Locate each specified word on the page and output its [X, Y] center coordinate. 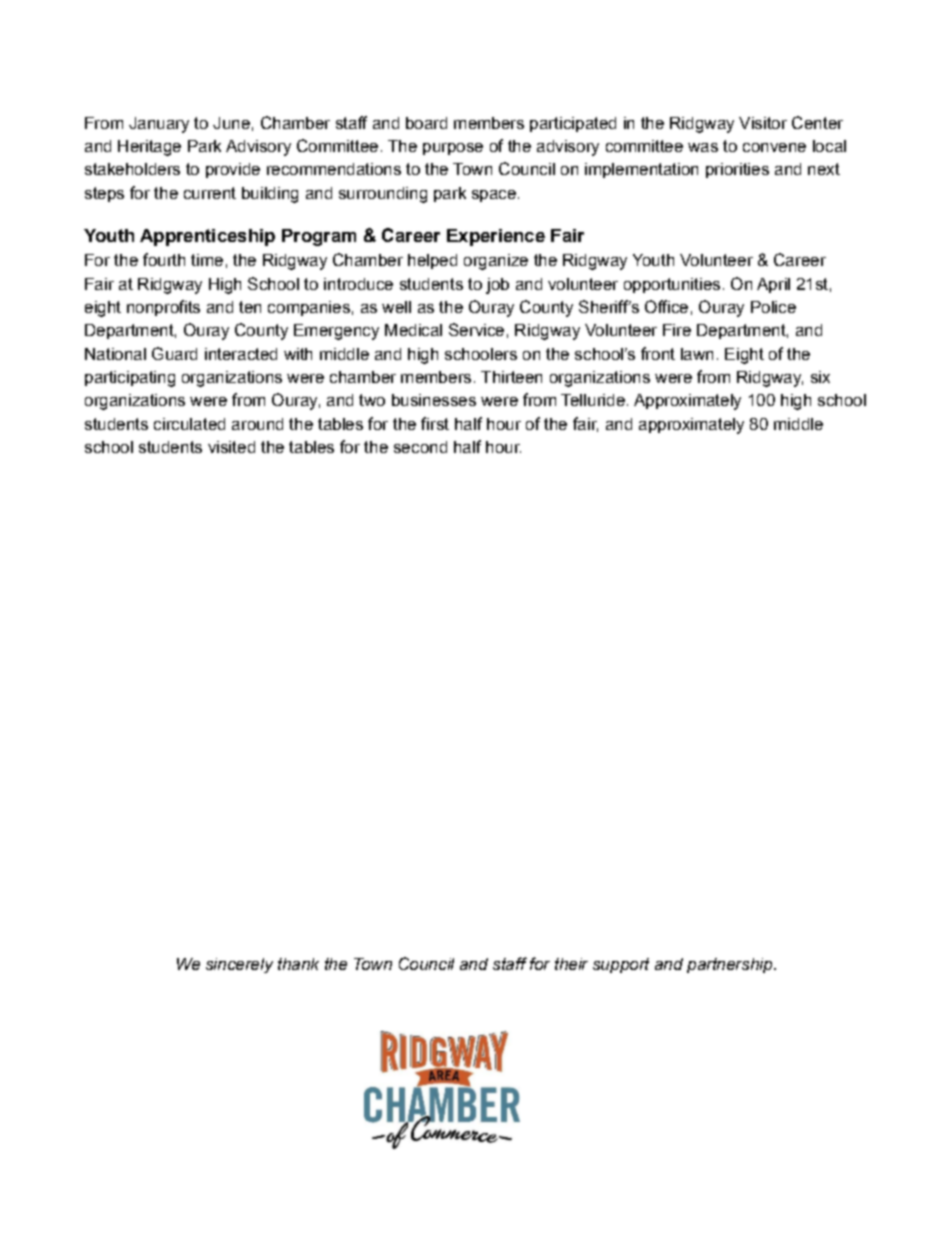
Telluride [593, 400]
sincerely [239, 965]
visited [231, 447]
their [571, 964]
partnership [731, 965]
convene [774, 147]
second [420, 447]
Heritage [149, 148]
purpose [453, 149]
